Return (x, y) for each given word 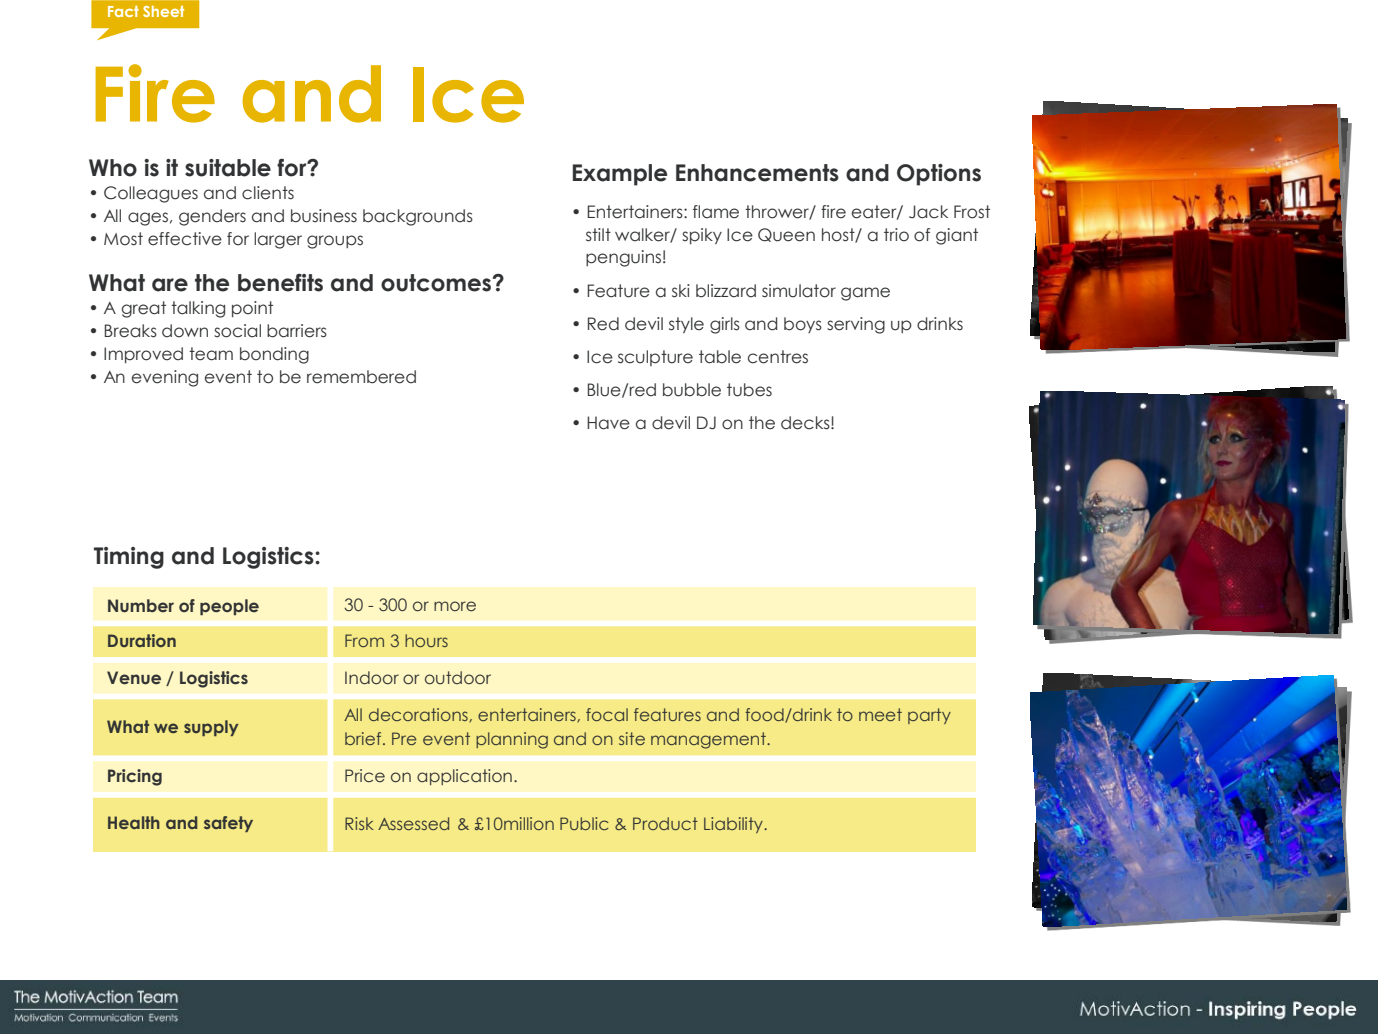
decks (806, 423)
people (229, 607)
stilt (598, 235)
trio (896, 235)
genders (212, 217)
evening (165, 378)
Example (620, 175)
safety (228, 824)
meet (880, 714)
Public (584, 823)
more (455, 606)
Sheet (163, 11)
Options (939, 175)
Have (608, 423)
